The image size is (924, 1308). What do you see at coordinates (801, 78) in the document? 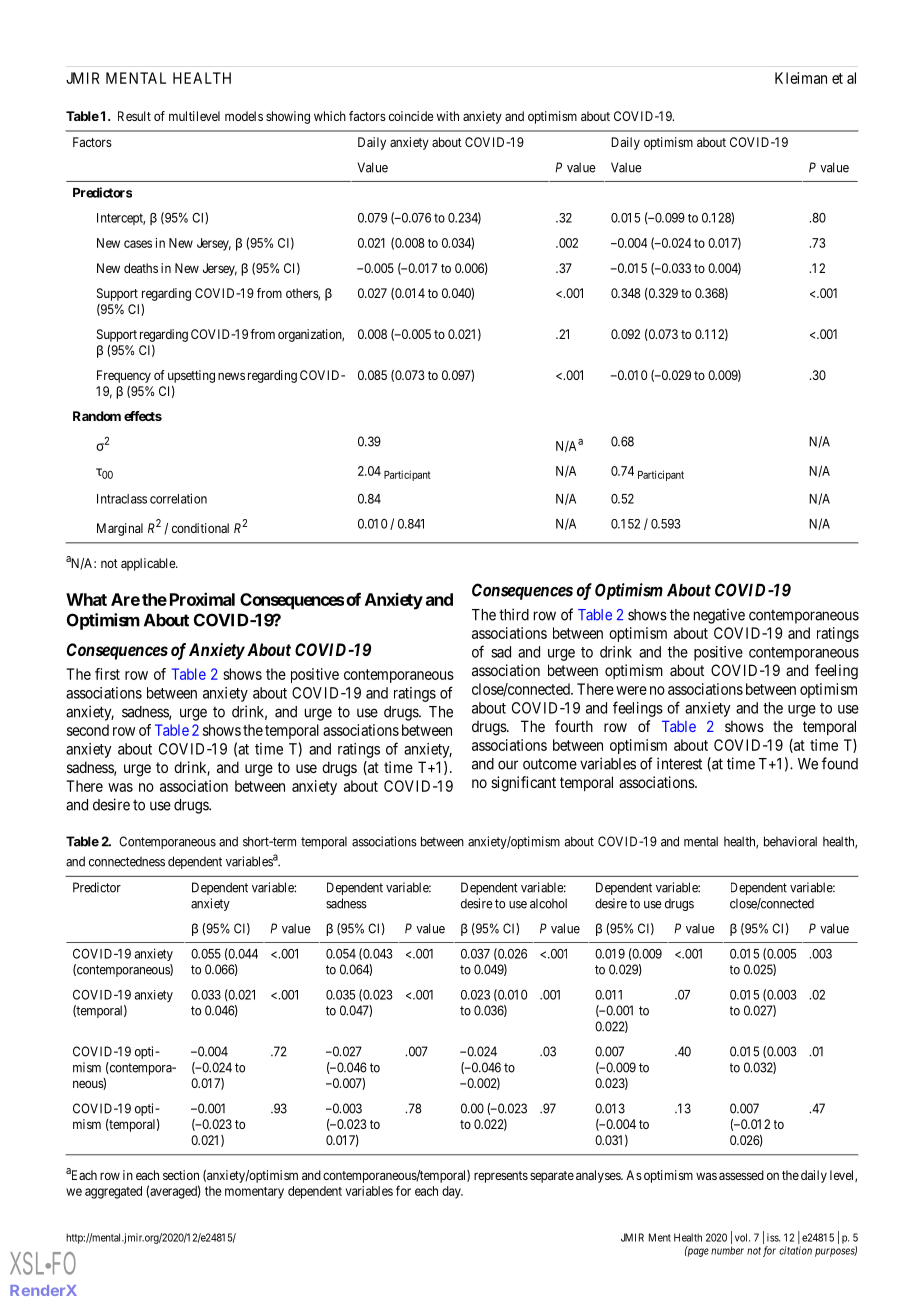
I see `Kleiman` at bounding box center [801, 78].
